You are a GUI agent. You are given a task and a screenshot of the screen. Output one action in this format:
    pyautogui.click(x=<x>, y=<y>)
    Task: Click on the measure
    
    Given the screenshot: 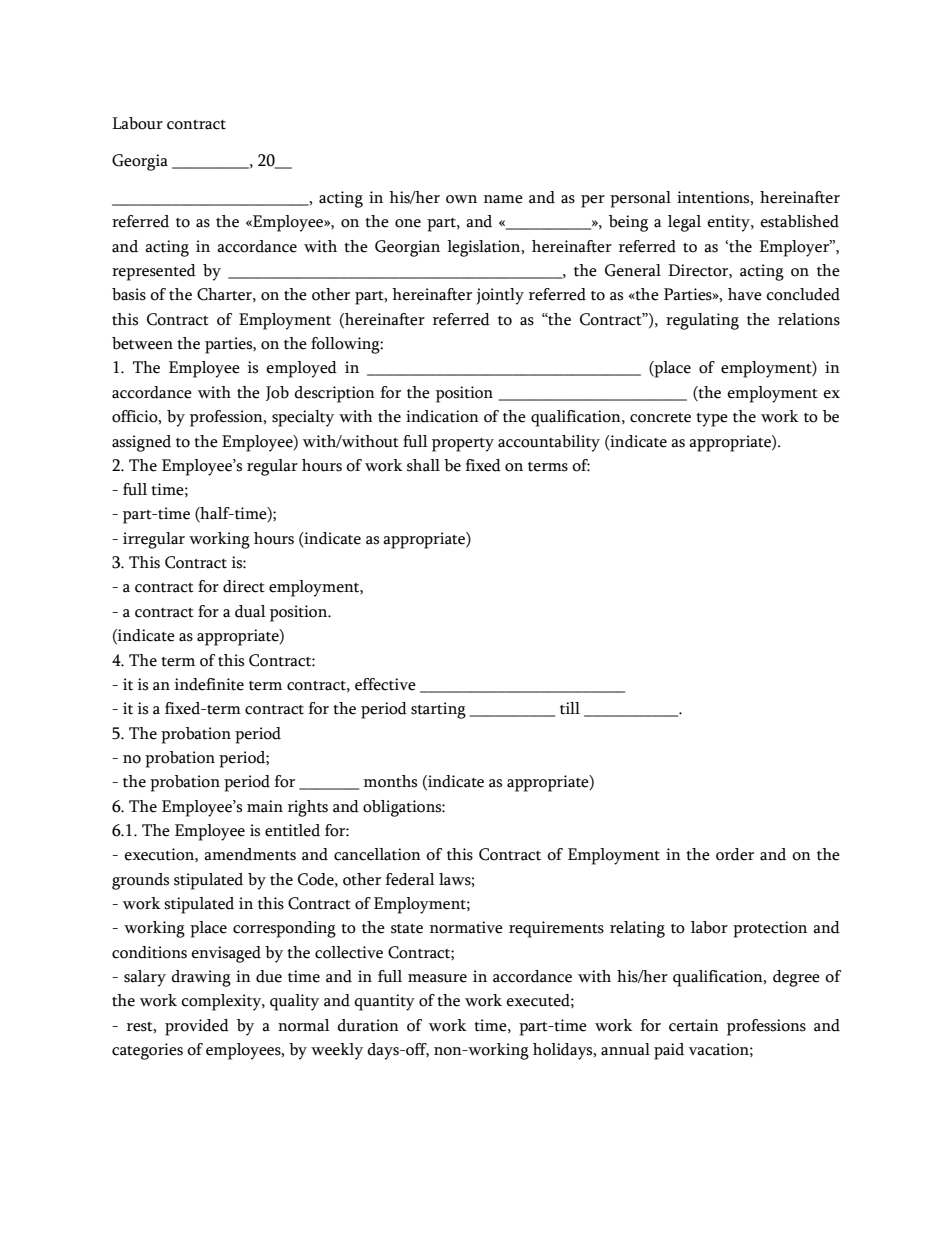 What is the action you would take?
    pyautogui.click(x=437, y=978)
